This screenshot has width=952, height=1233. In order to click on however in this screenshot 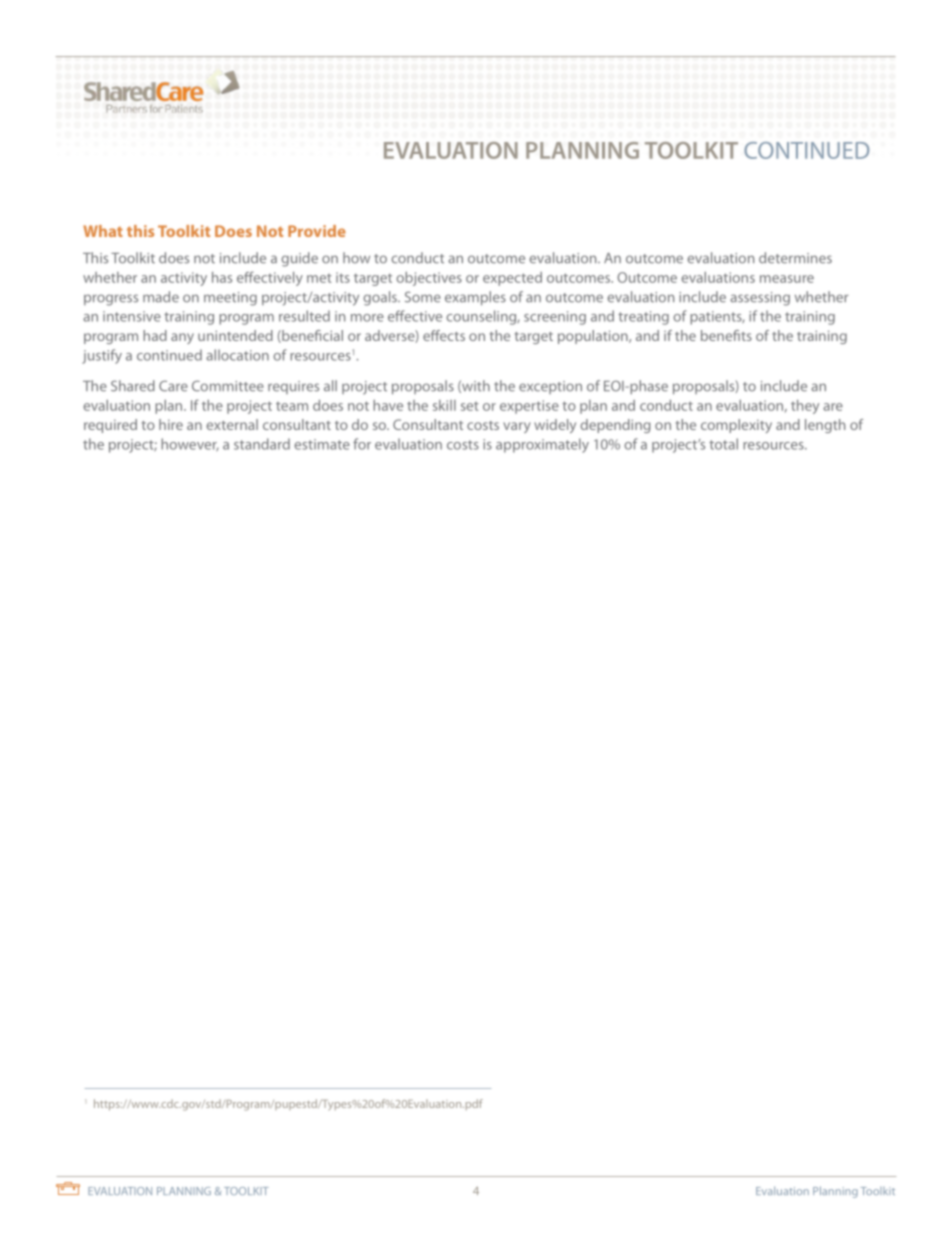, I will do `click(190, 444)`.
